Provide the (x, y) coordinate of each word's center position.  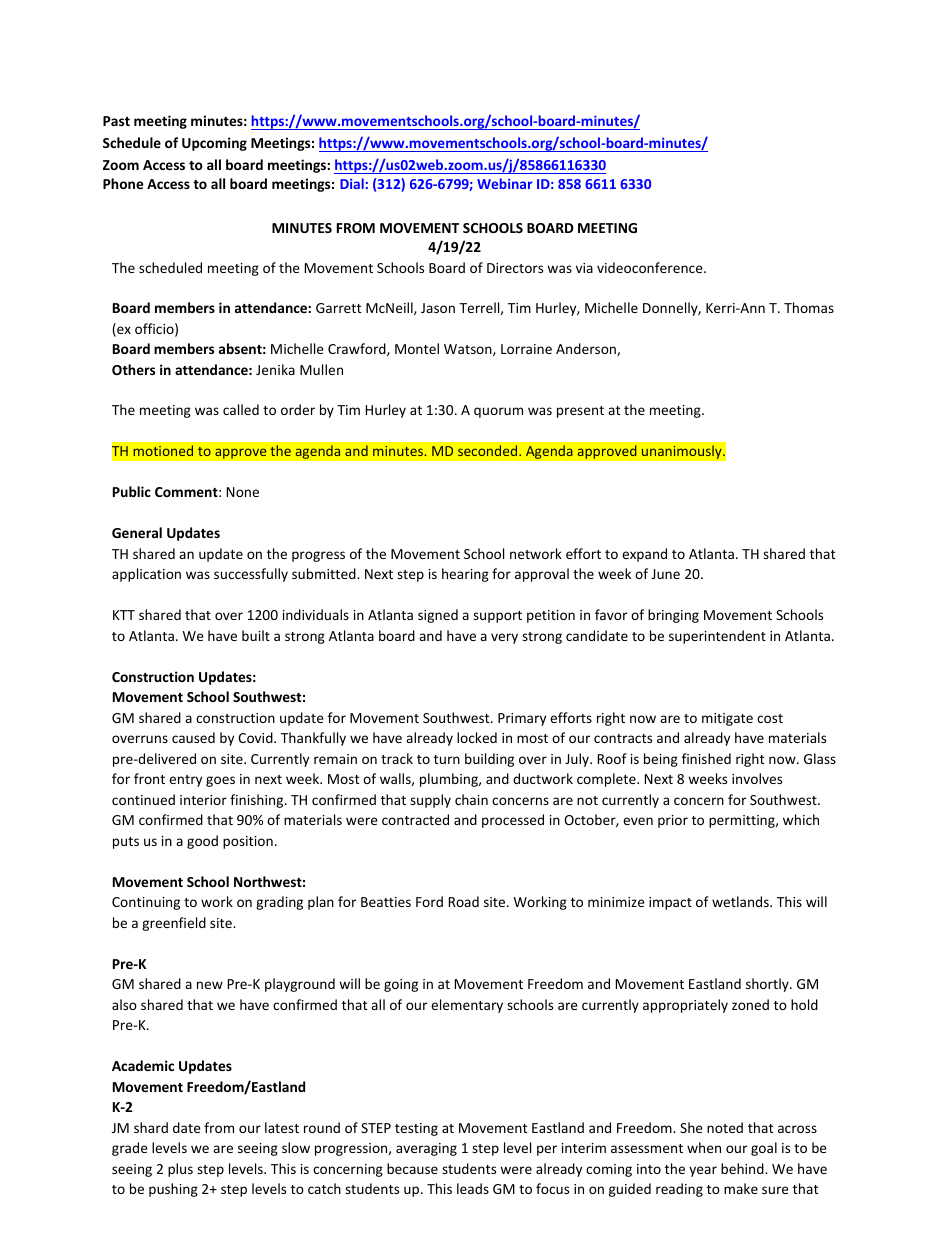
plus (180, 1170)
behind (743, 1168)
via (584, 268)
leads (473, 1188)
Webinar (505, 183)
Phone (123, 183)
